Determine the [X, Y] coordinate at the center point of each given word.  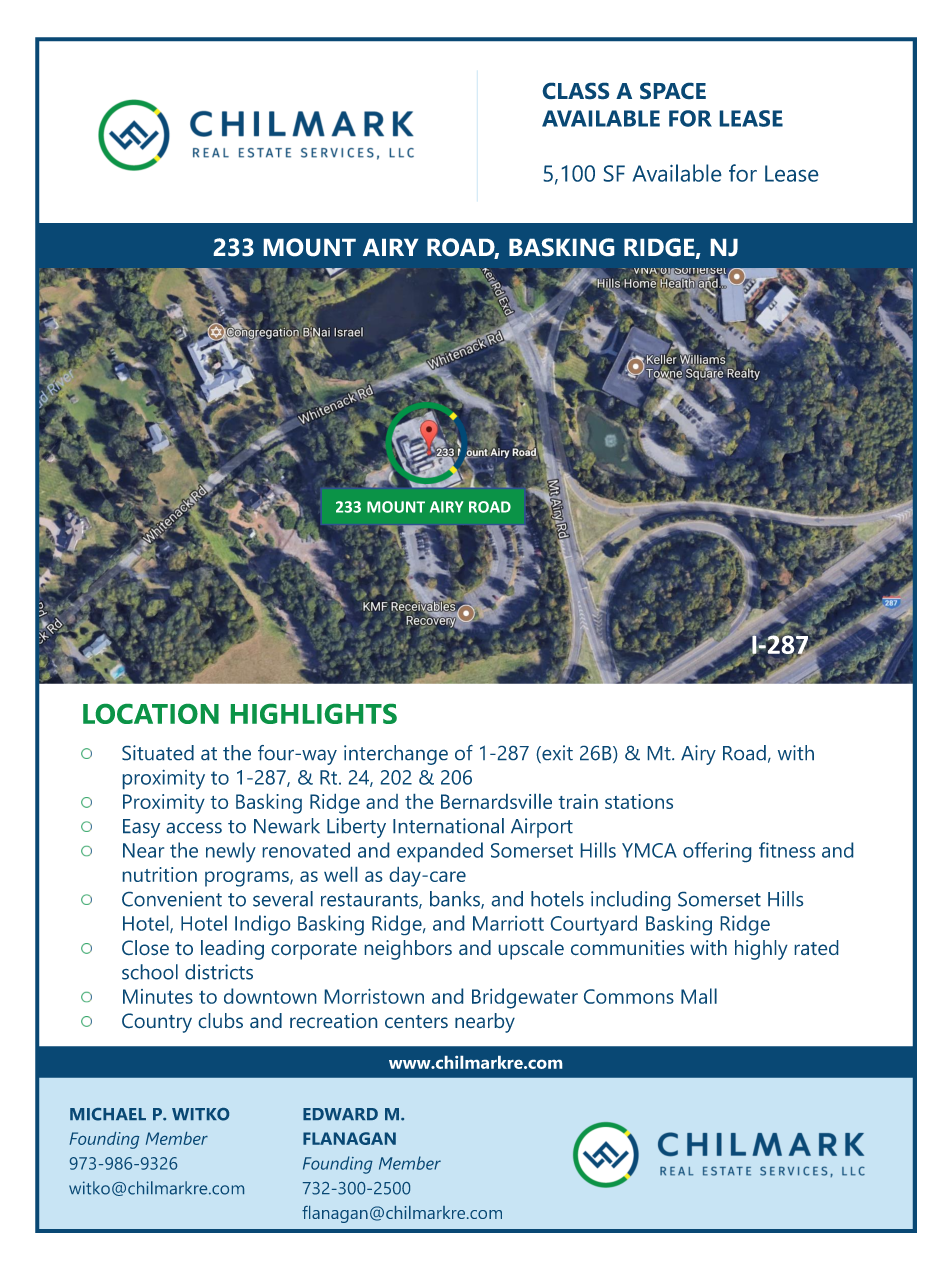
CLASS [576, 91]
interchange [396, 755]
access [194, 828]
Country [157, 1023]
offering [717, 852]
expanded [440, 852]
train [578, 801]
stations [639, 801]
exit [556, 754]
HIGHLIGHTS [314, 714]
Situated [158, 752]
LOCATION [151, 714]
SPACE [673, 91]
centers [416, 1021]
